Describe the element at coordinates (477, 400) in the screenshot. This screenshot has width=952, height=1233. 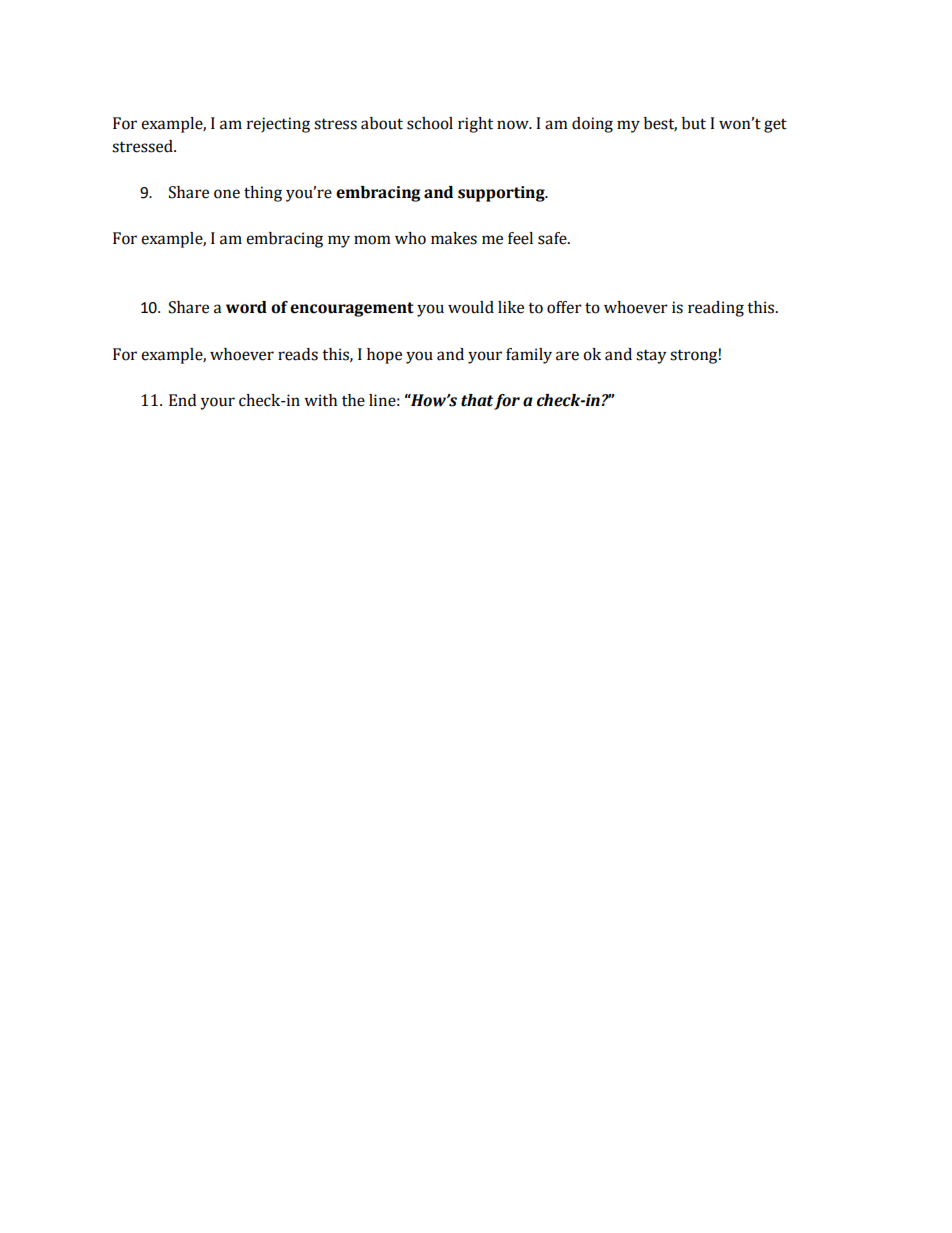
I see `that` at that location.
